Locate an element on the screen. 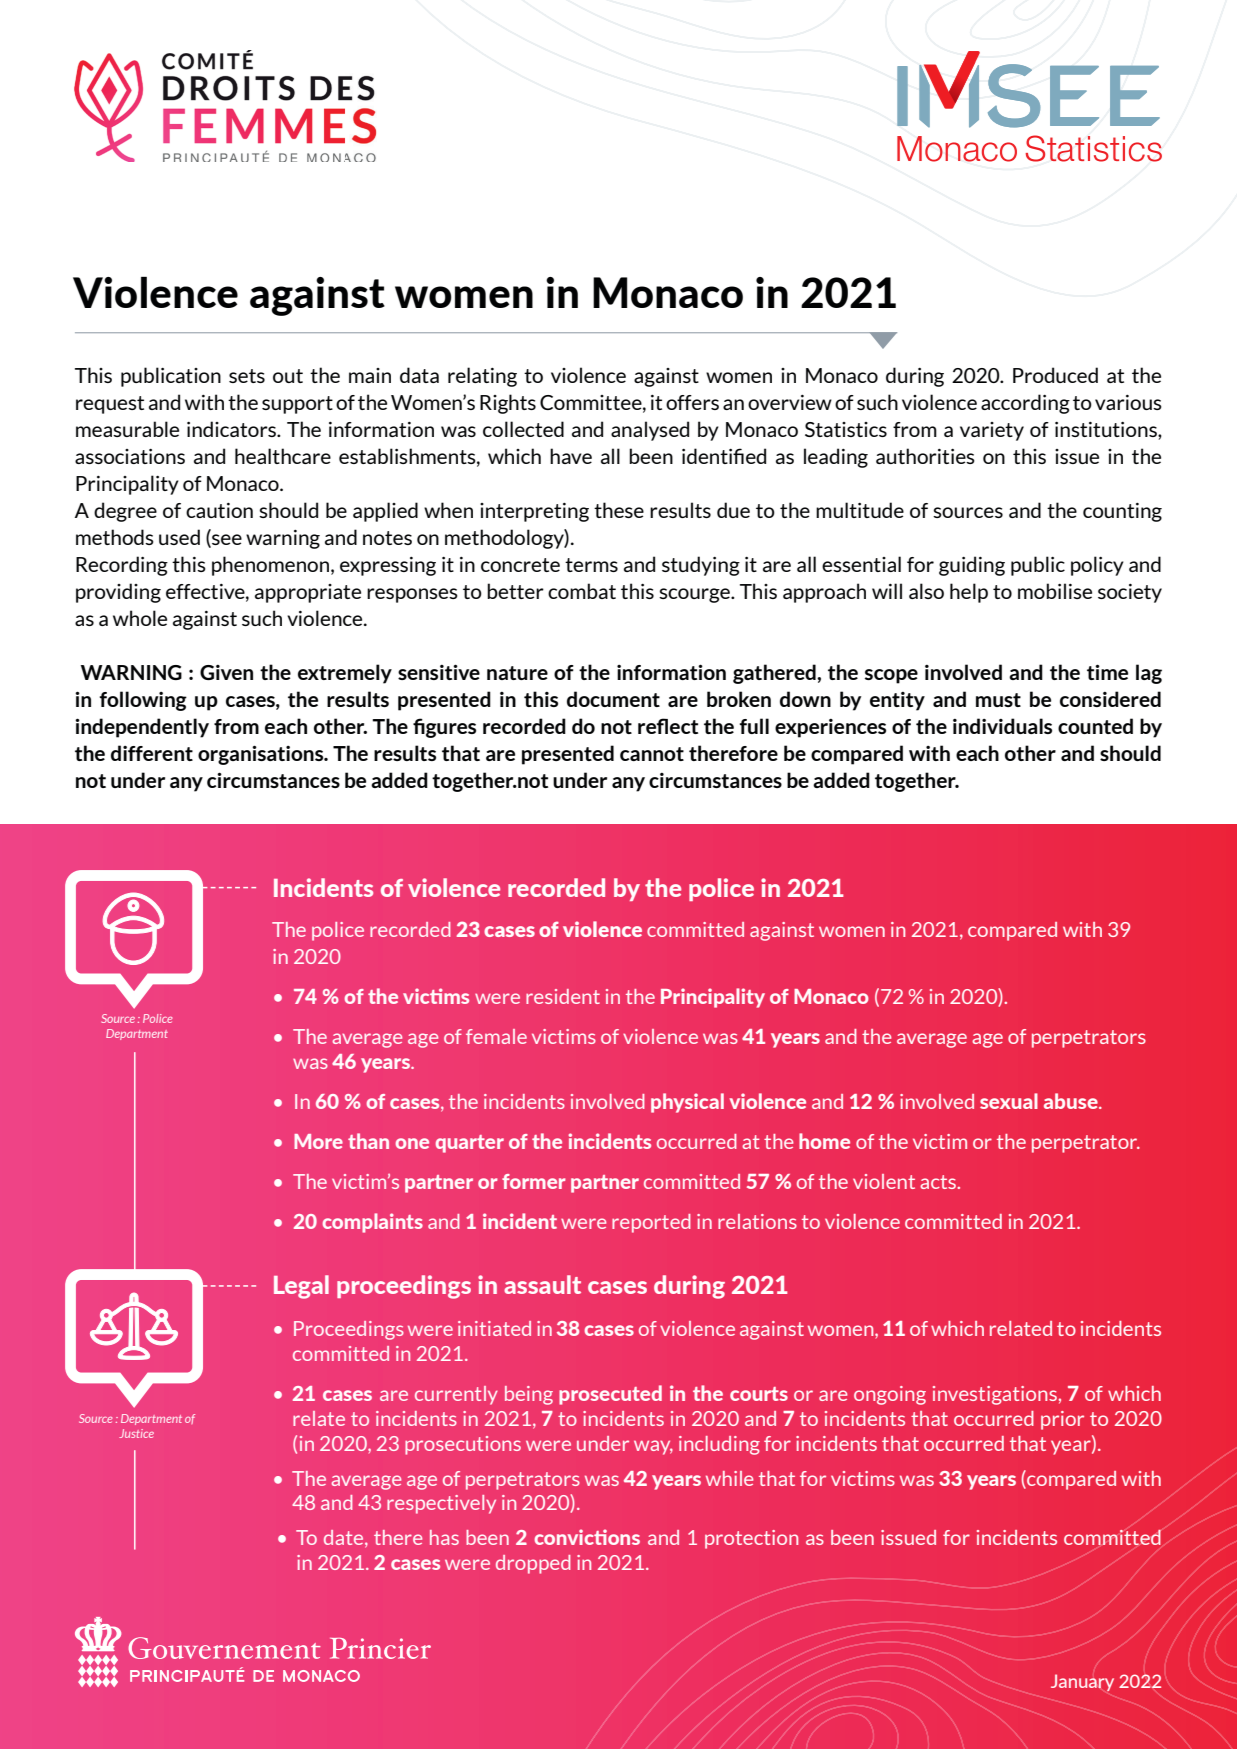  investigations is located at coordinates (995, 1395).
